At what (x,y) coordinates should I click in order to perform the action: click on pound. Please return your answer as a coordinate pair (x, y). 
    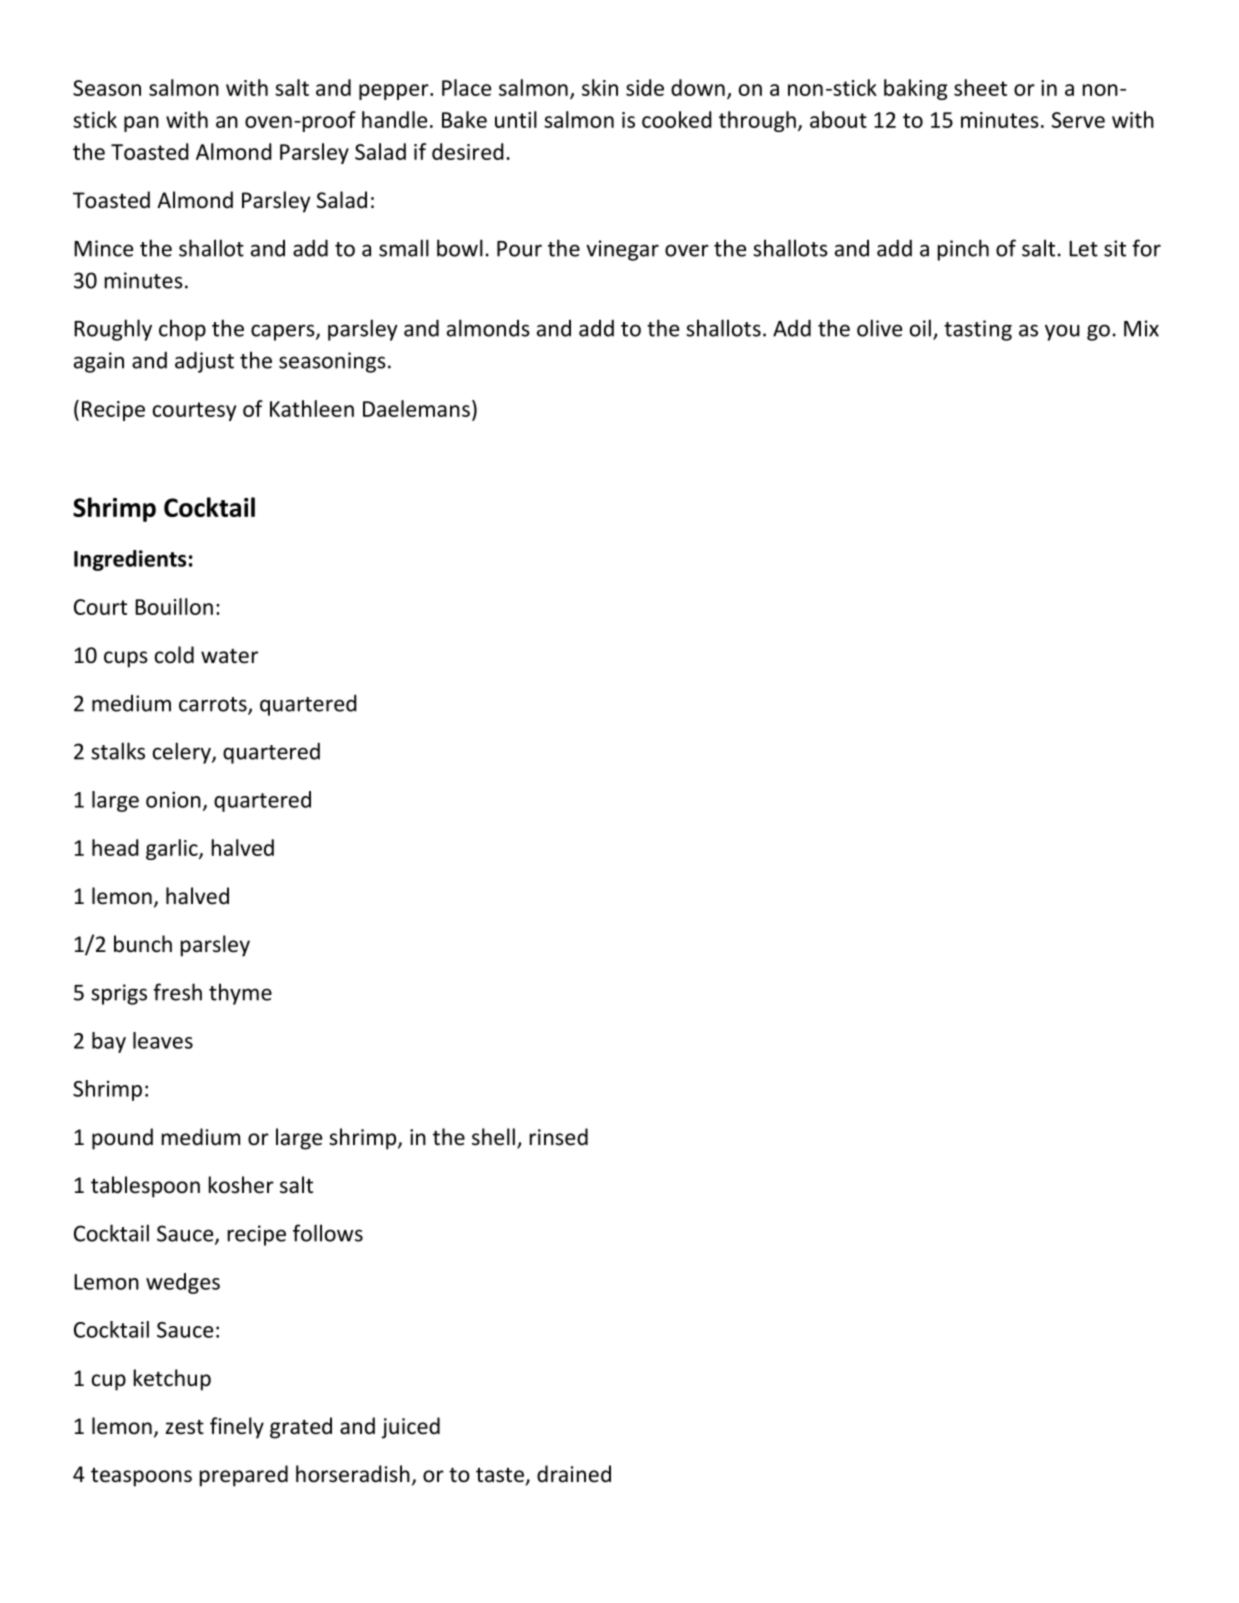
    Looking at the image, I should click on (122, 1139).
